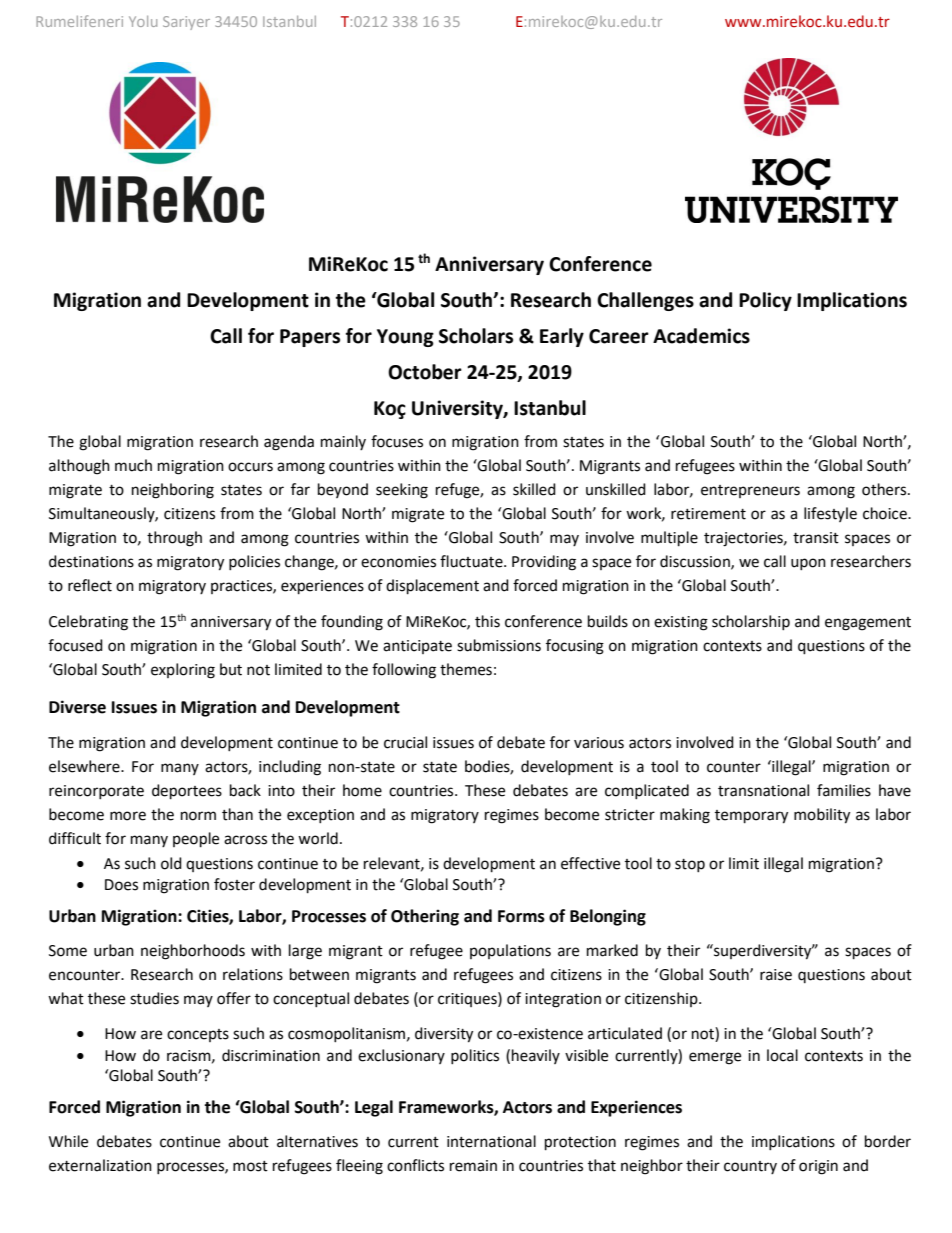 The image size is (952, 1233). I want to click on Academics, so click(701, 336).
